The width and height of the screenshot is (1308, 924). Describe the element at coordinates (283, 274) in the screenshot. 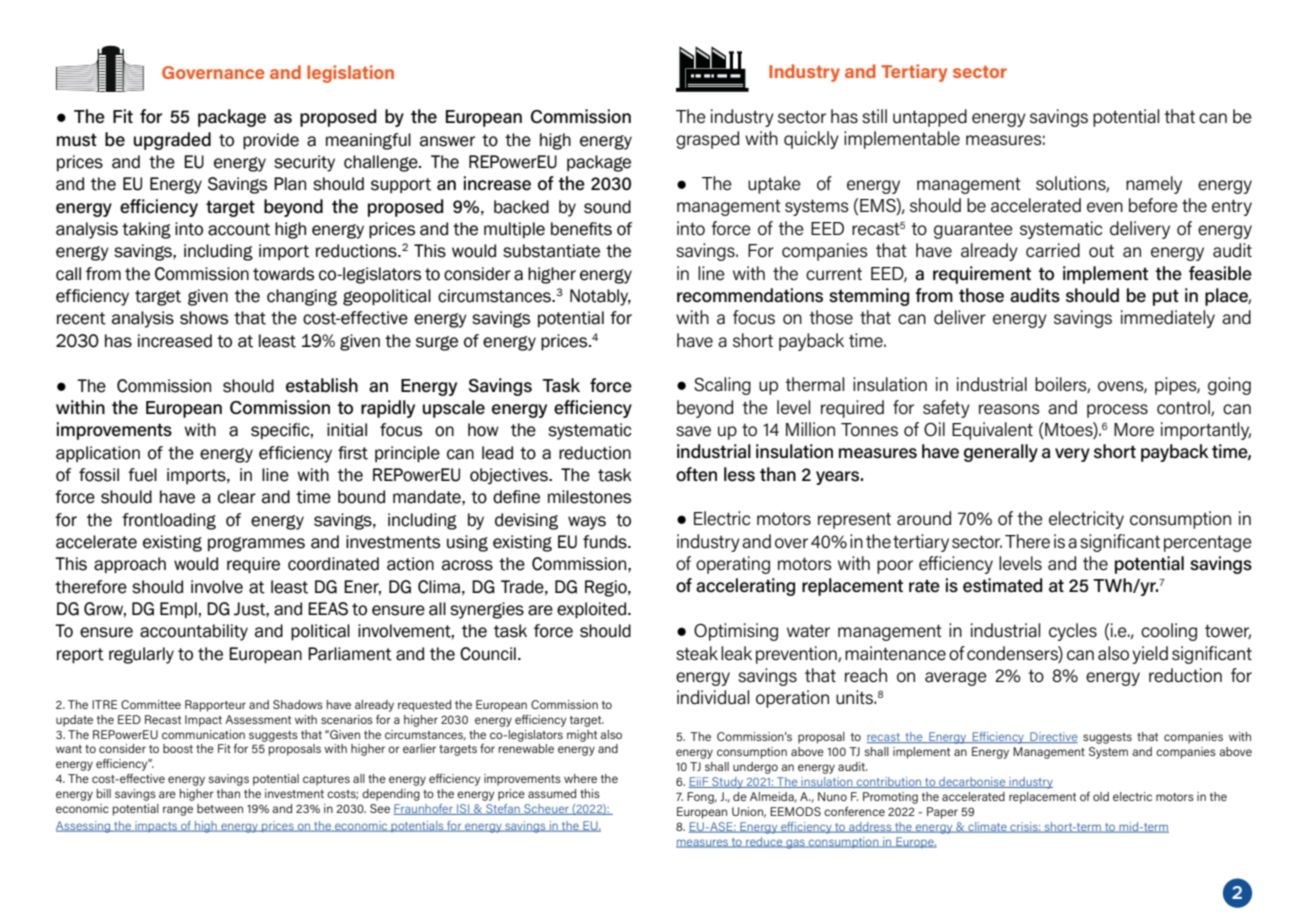

I see `towards` at that location.
